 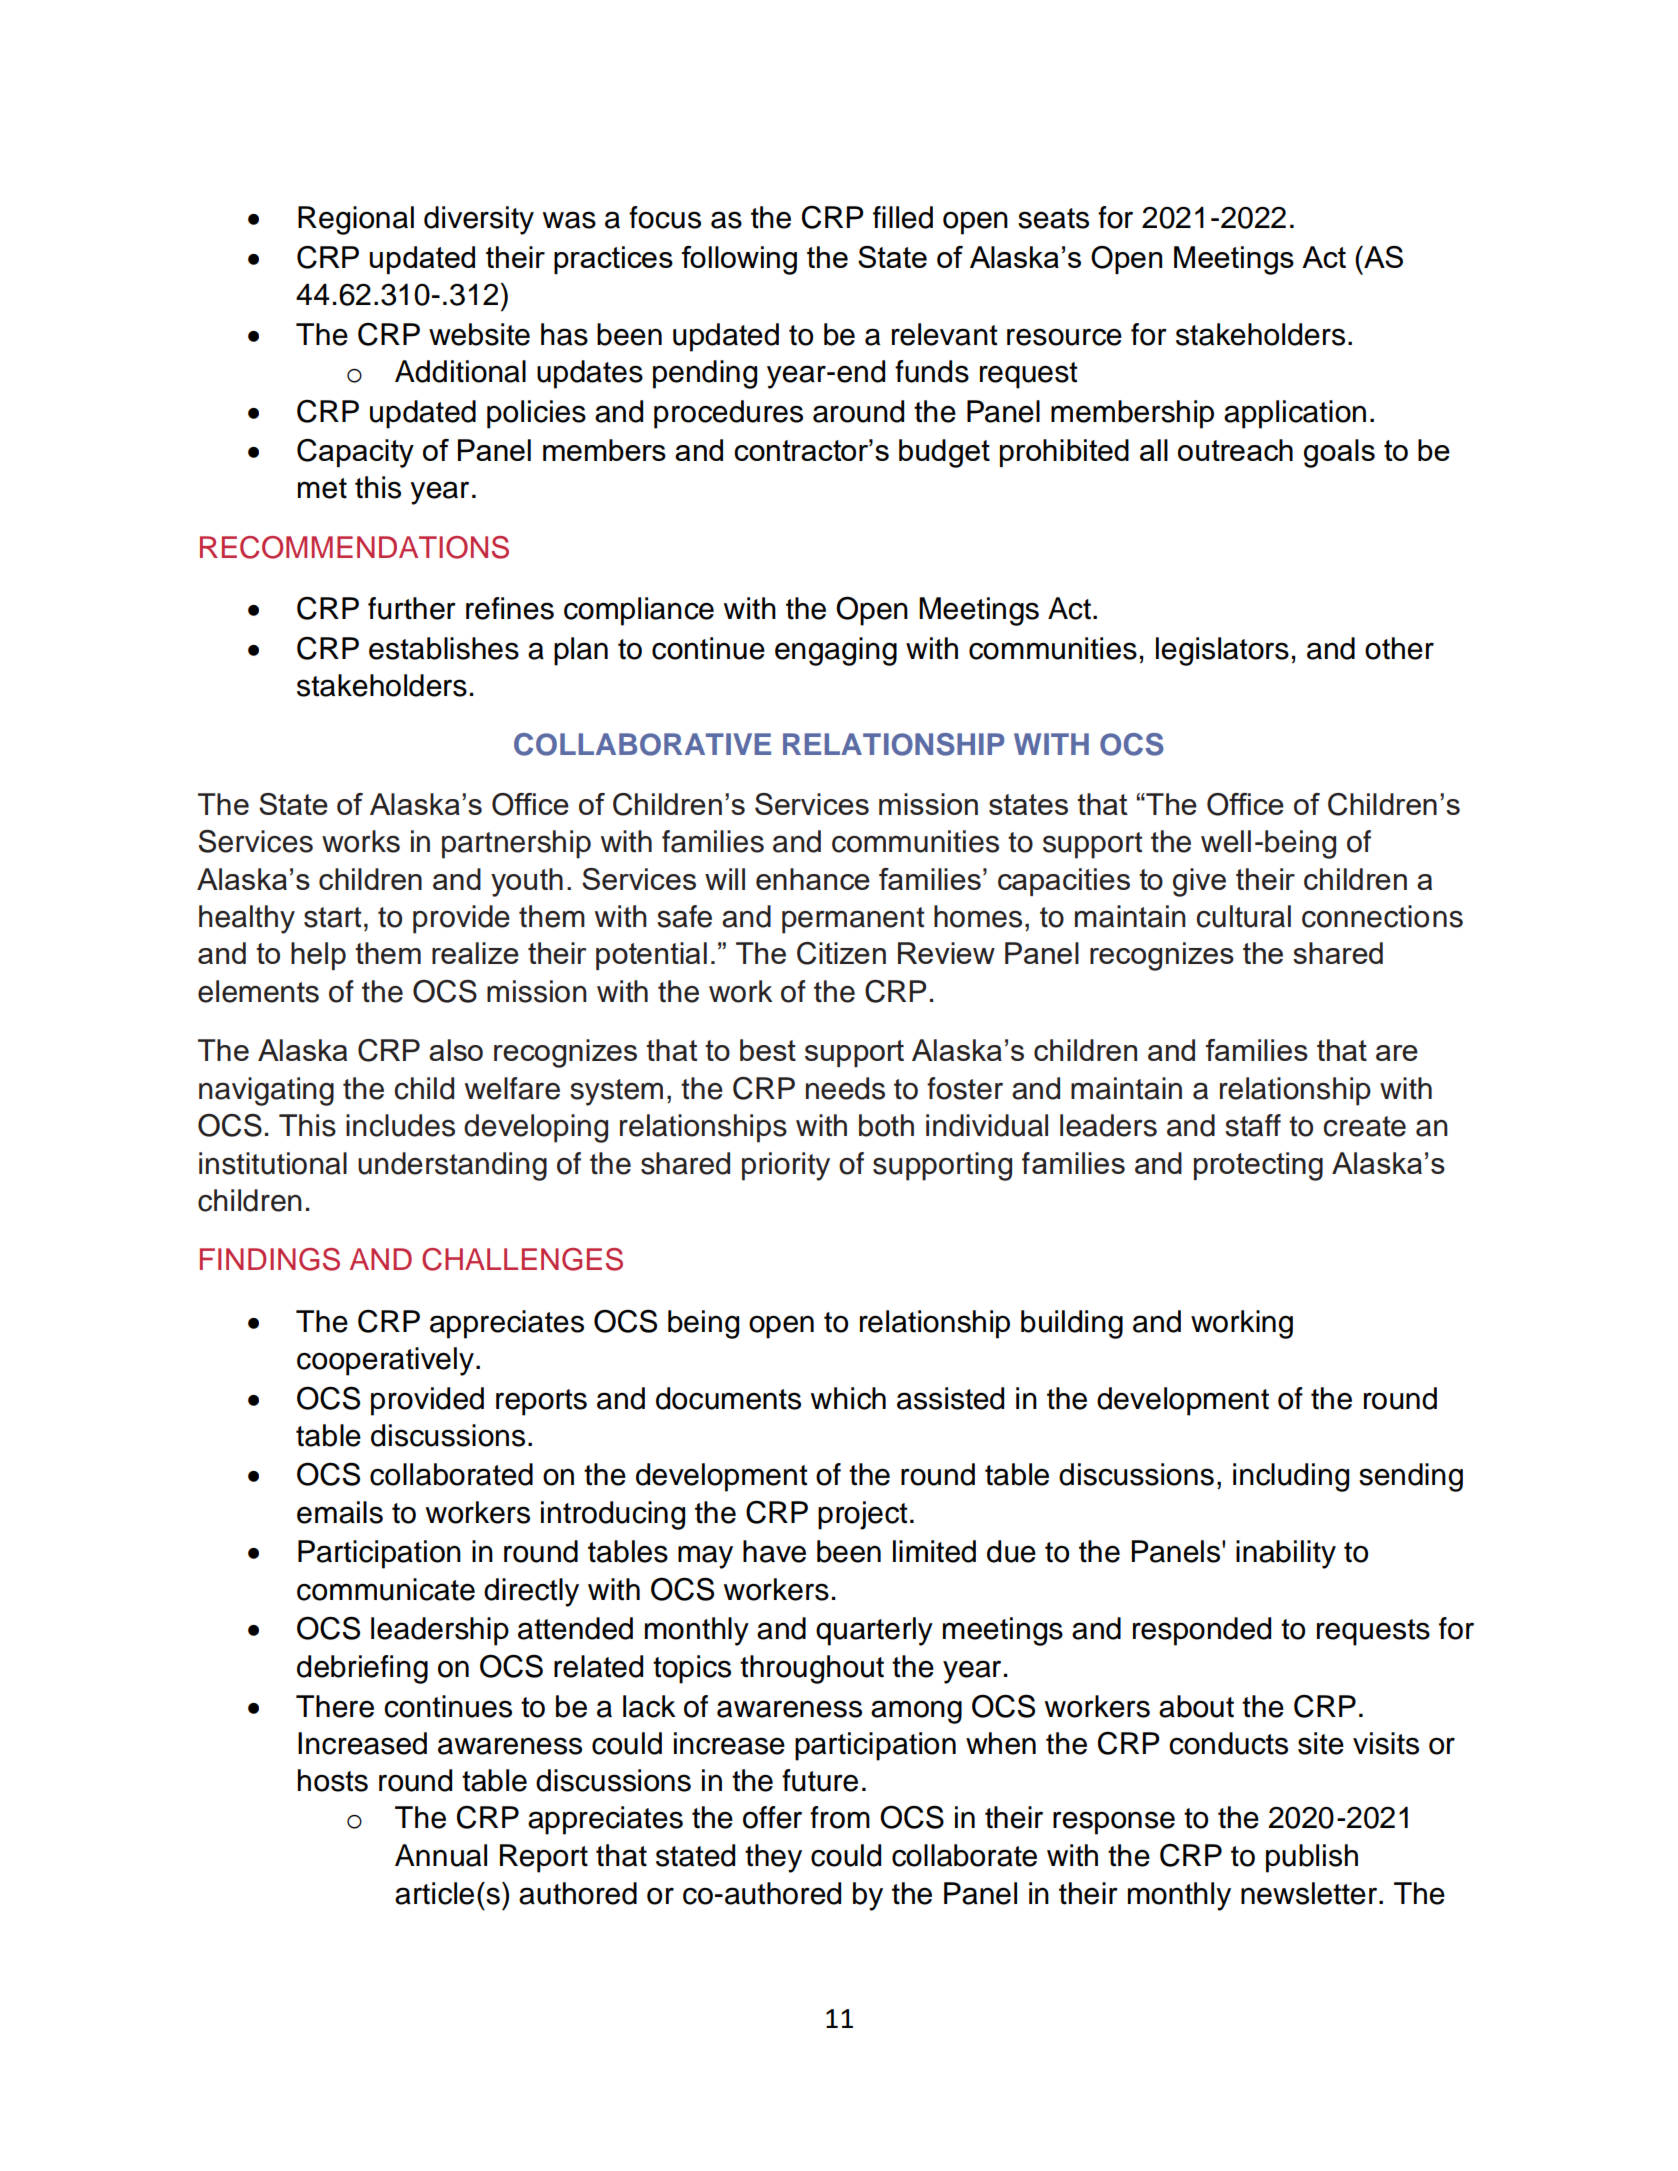 What do you see at coordinates (848, 1398) in the screenshot?
I see `which` at bounding box center [848, 1398].
